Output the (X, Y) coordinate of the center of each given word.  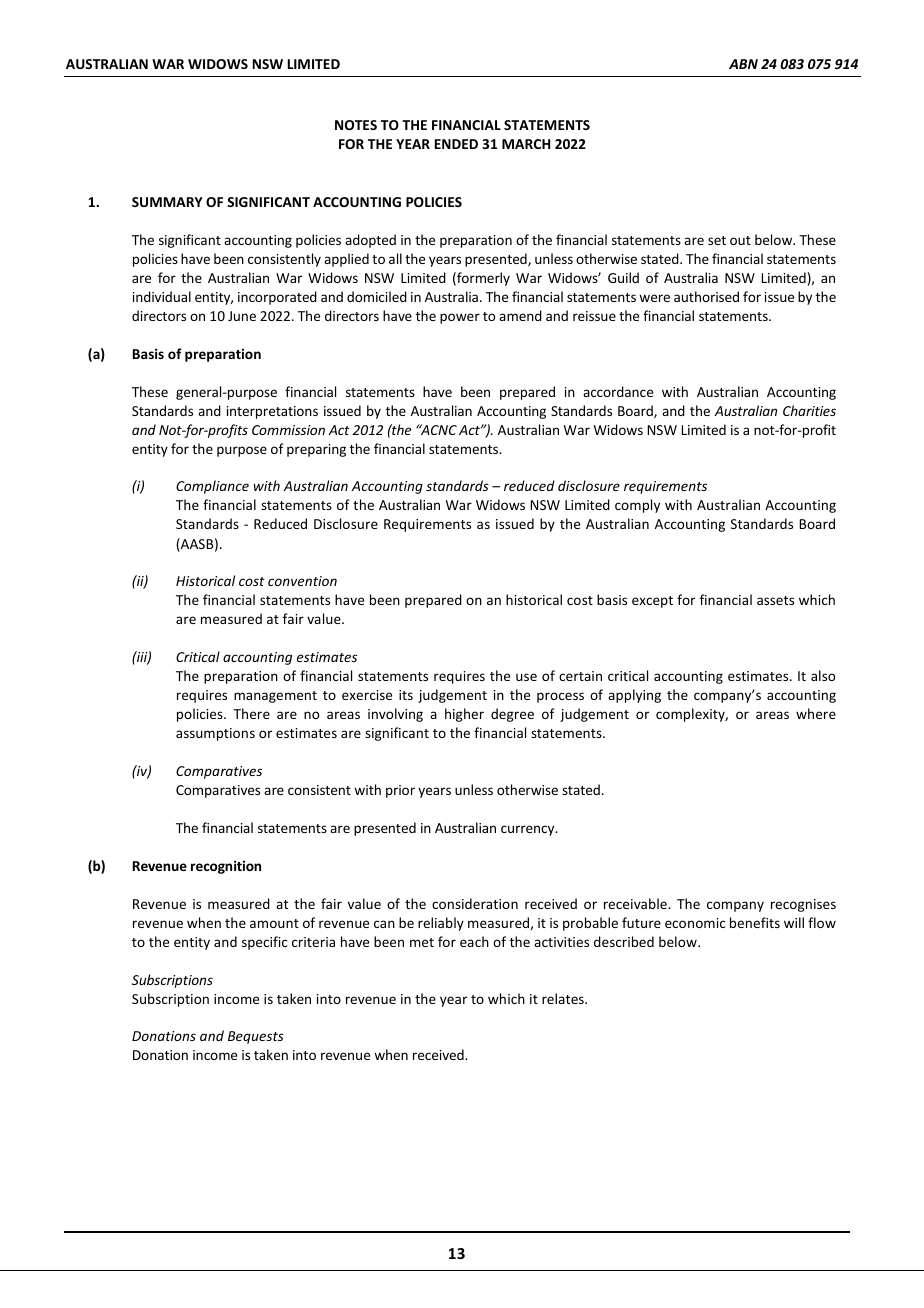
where (816, 713)
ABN (743, 64)
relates (564, 998)
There (251, 713)
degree (512, 715)
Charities (809, 410)
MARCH (526, 144)
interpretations (272, 412)
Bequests (256, 1037)
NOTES (356, 125)
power (460, 318)
